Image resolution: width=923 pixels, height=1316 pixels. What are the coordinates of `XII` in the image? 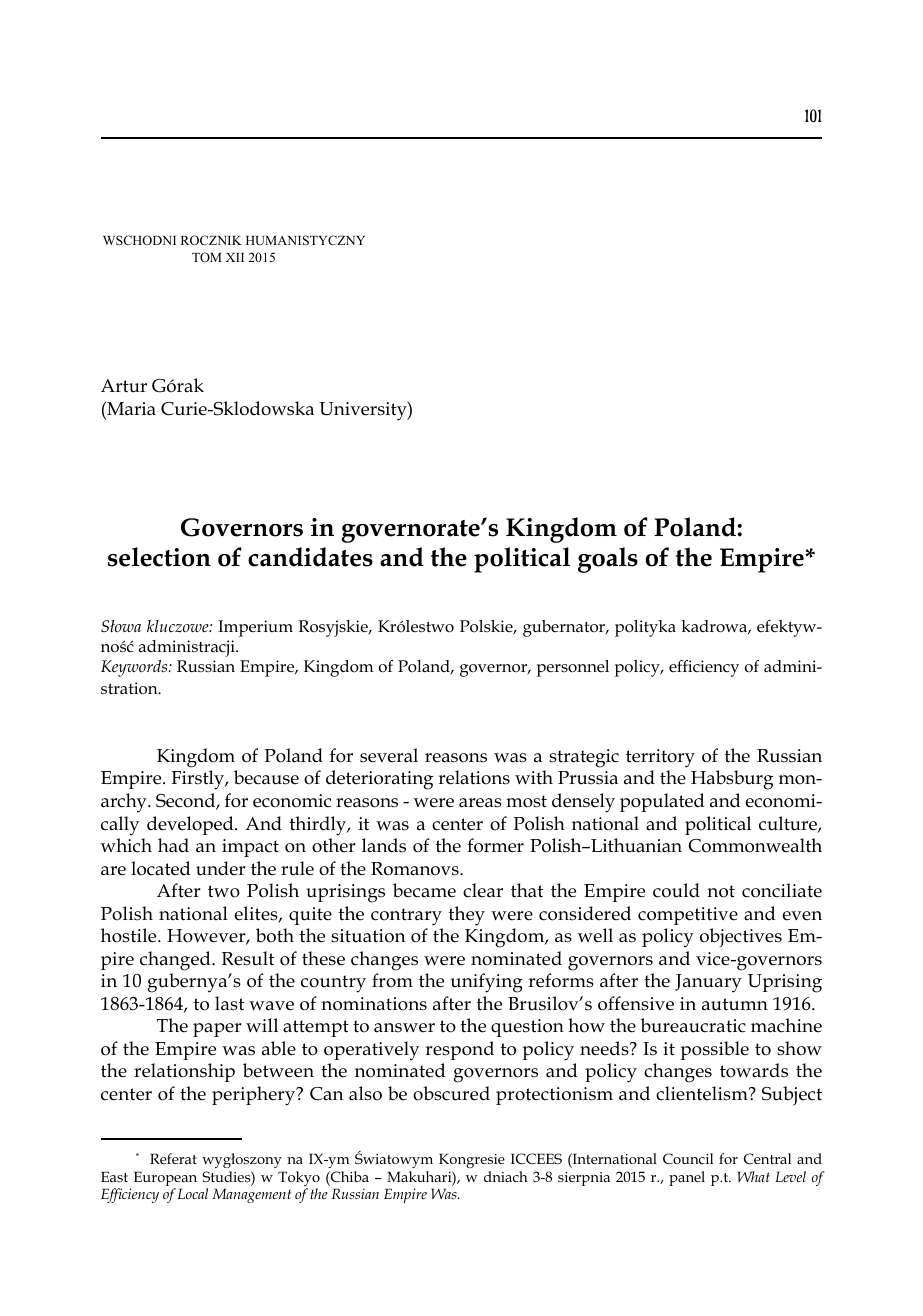 It's located at (235, 257).
